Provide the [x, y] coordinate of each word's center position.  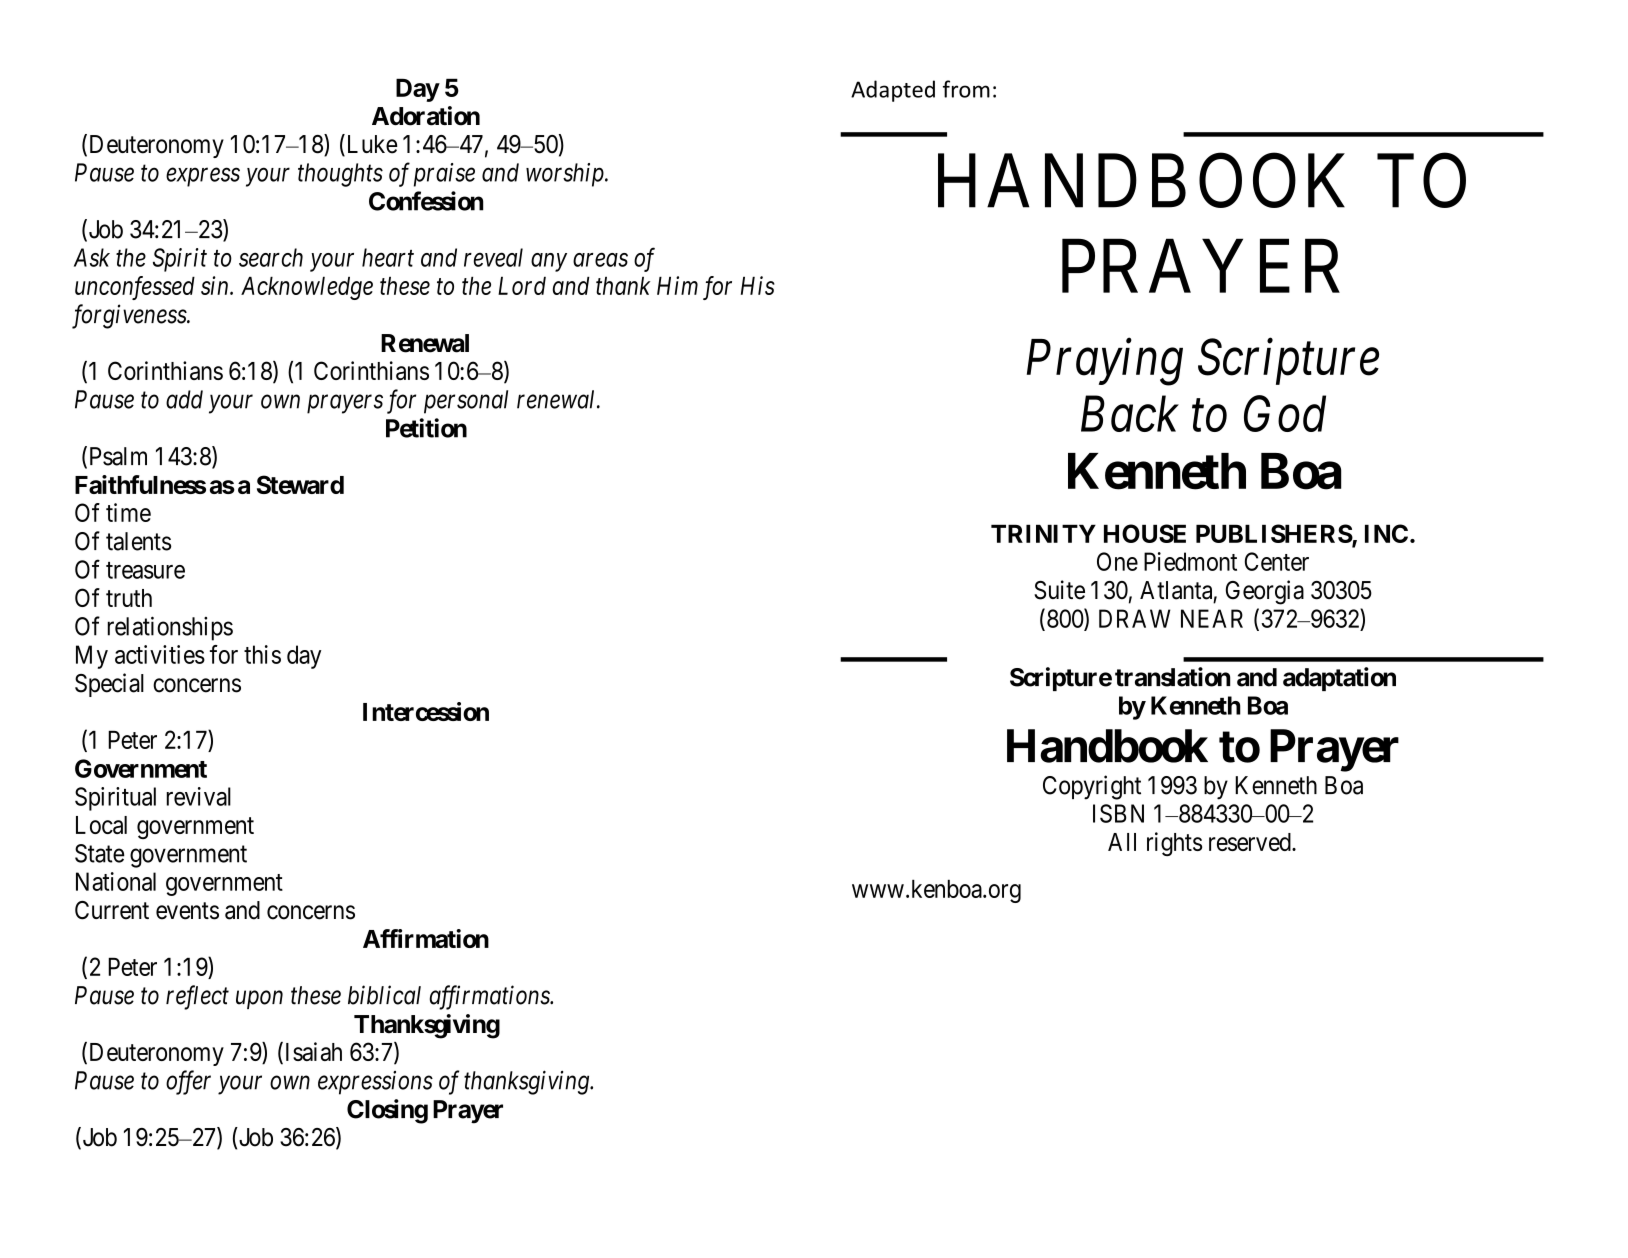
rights [1174, 844]
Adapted [893, 91]
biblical [384, 995]
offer [188, 1082]
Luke [371, 145]
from [966, 89]
